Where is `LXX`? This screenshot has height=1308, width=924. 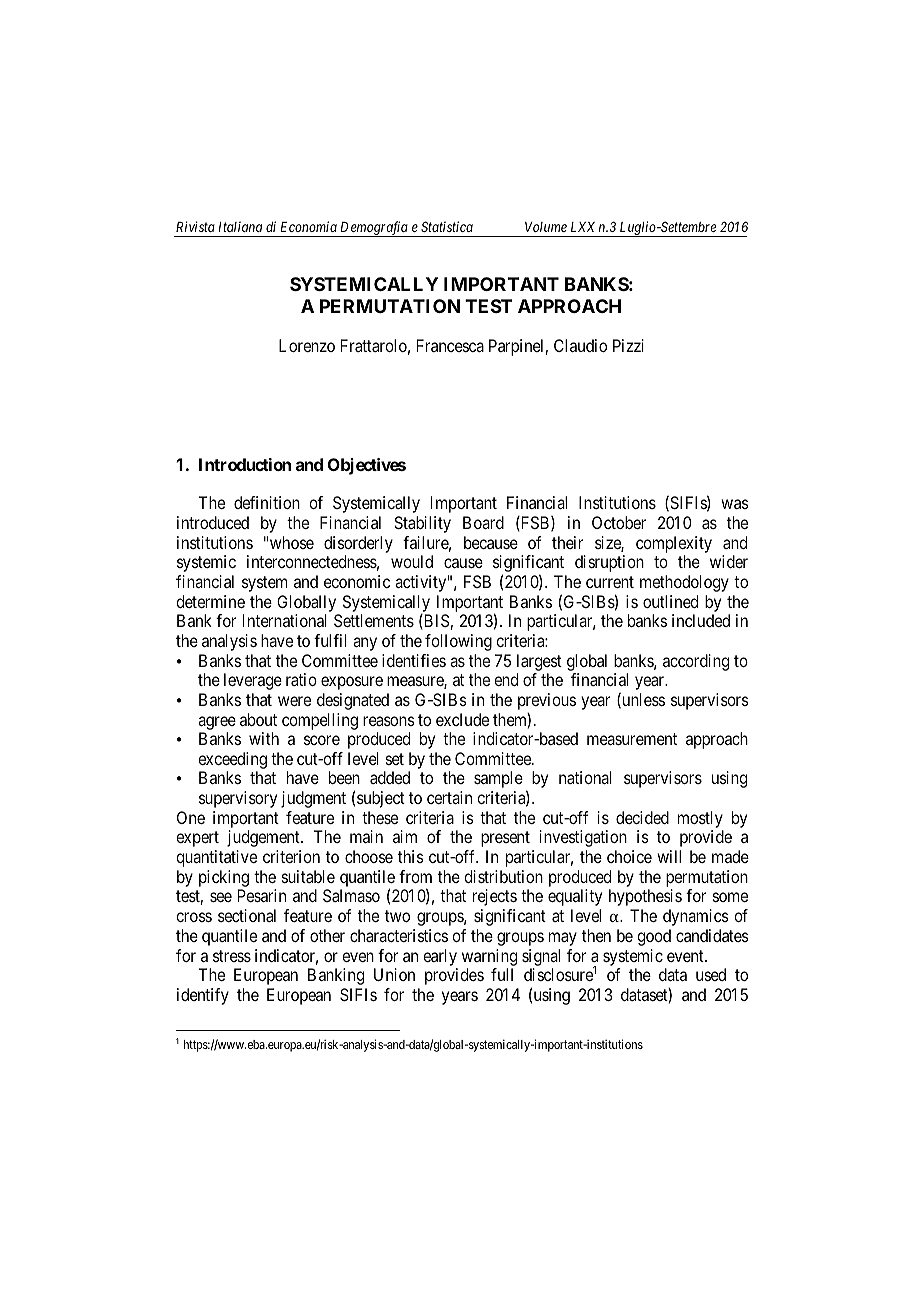 LXX is located at coordinates (583, 227).
